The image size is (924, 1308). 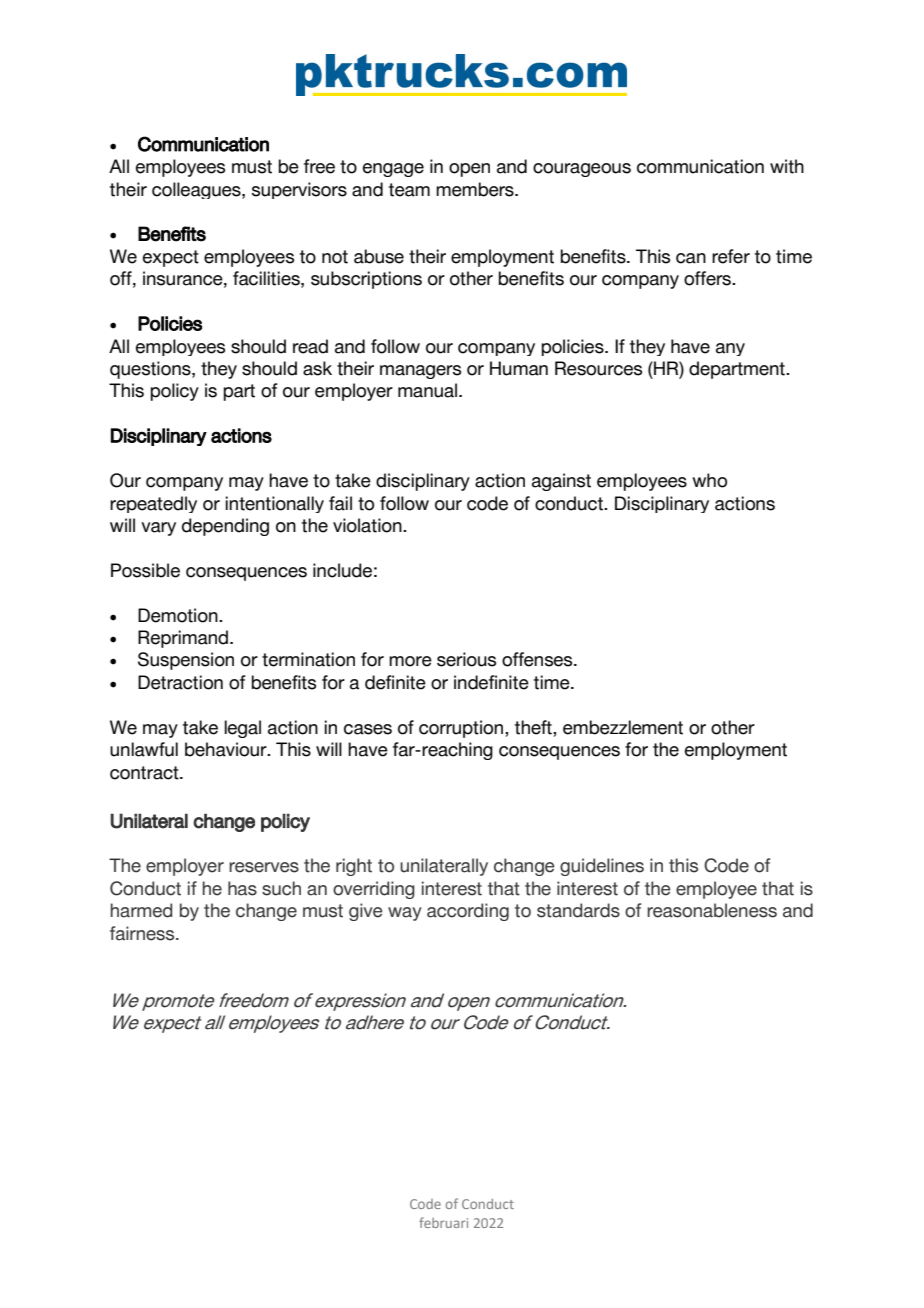 I want to click on who, so click(x=709, y=480).
